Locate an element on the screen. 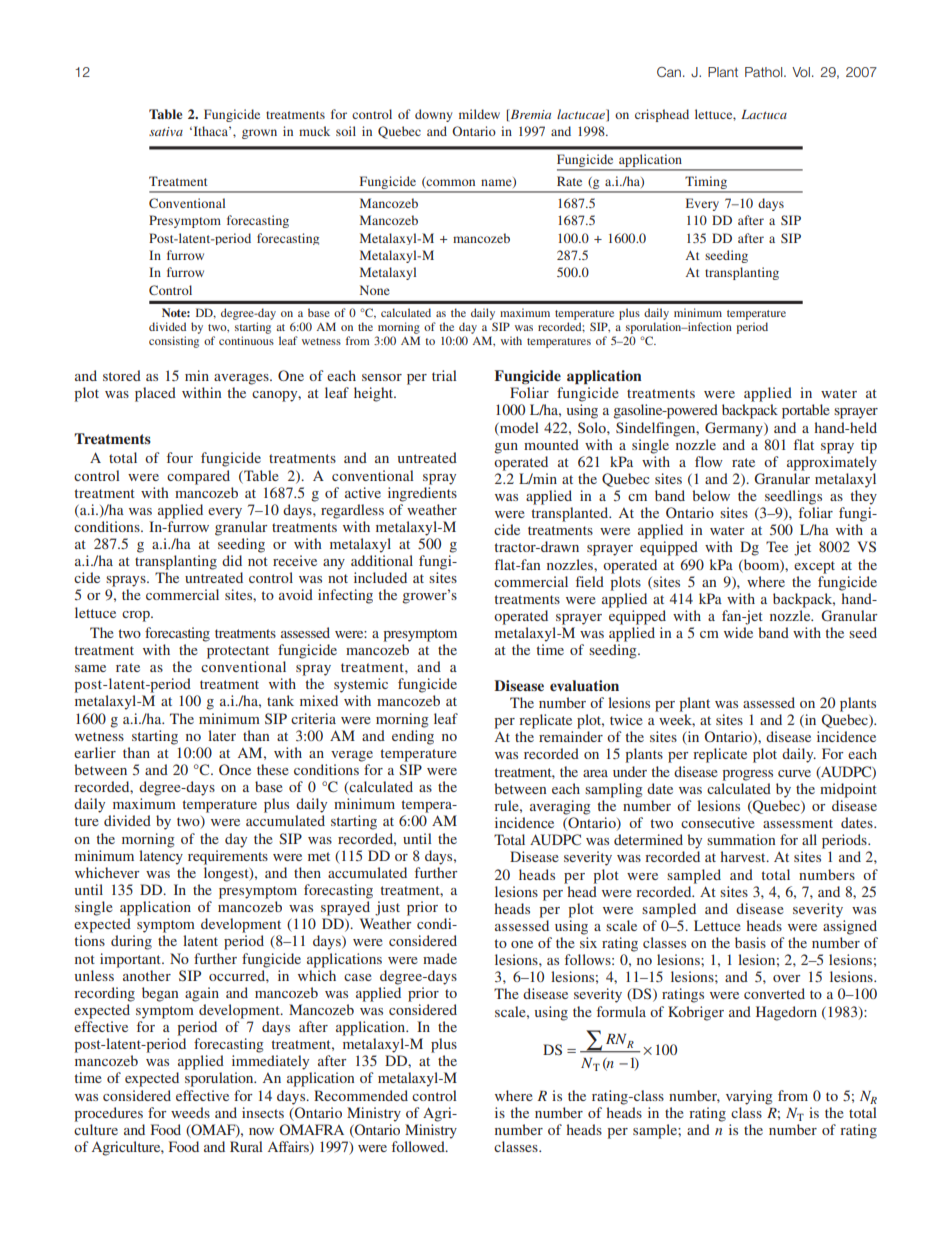 Image resolution: width=952 pixels, height=1233 pixels. downy is located at coordinates (433, 115).
